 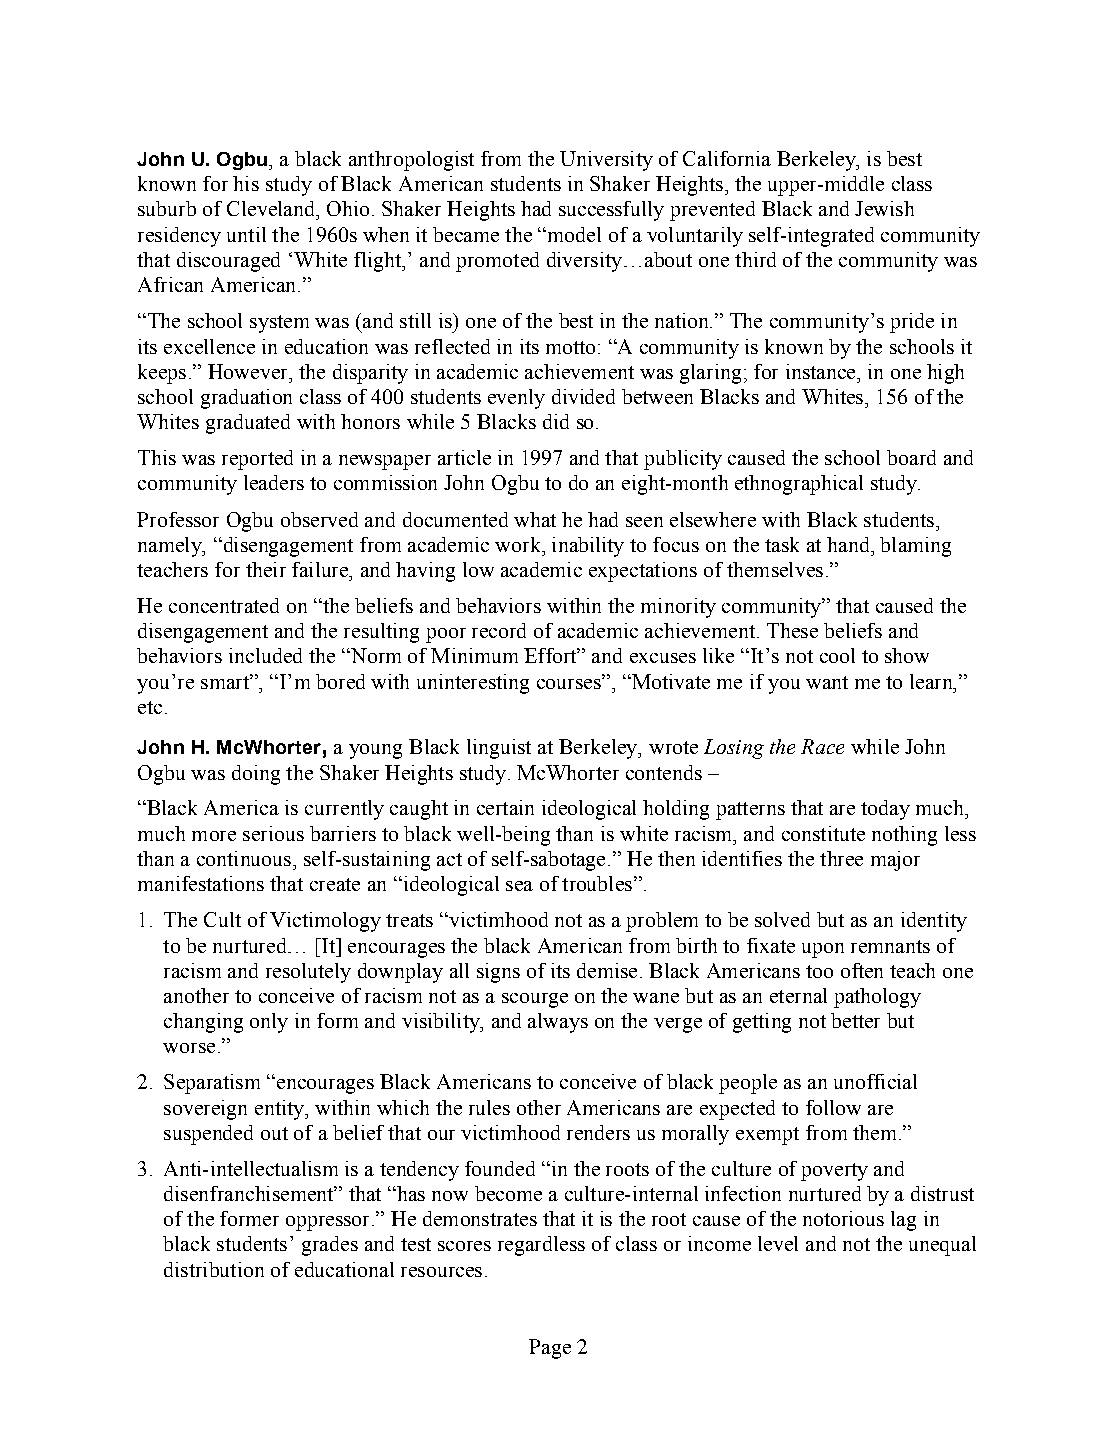 I want to click on Page, so click(x=550, y=1349).
